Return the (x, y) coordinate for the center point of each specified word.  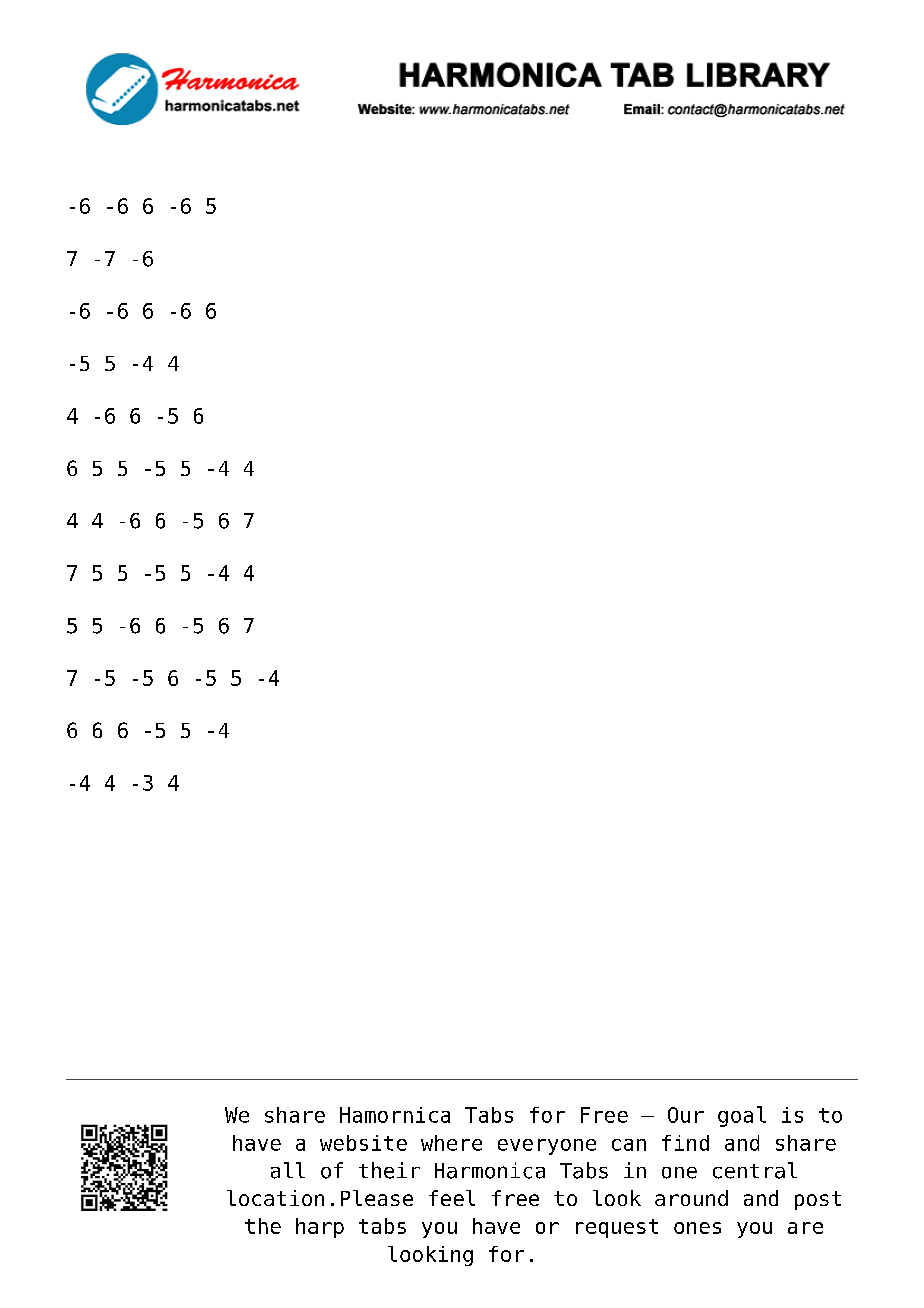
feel (452, 1198)
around (691, 1198)
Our (686, 1115)
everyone (547, 1147)
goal (742, 1116)
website (363, 1143)
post (818, 1200)
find (685, 1143)
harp (320, 1228)
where (451, 1143)
